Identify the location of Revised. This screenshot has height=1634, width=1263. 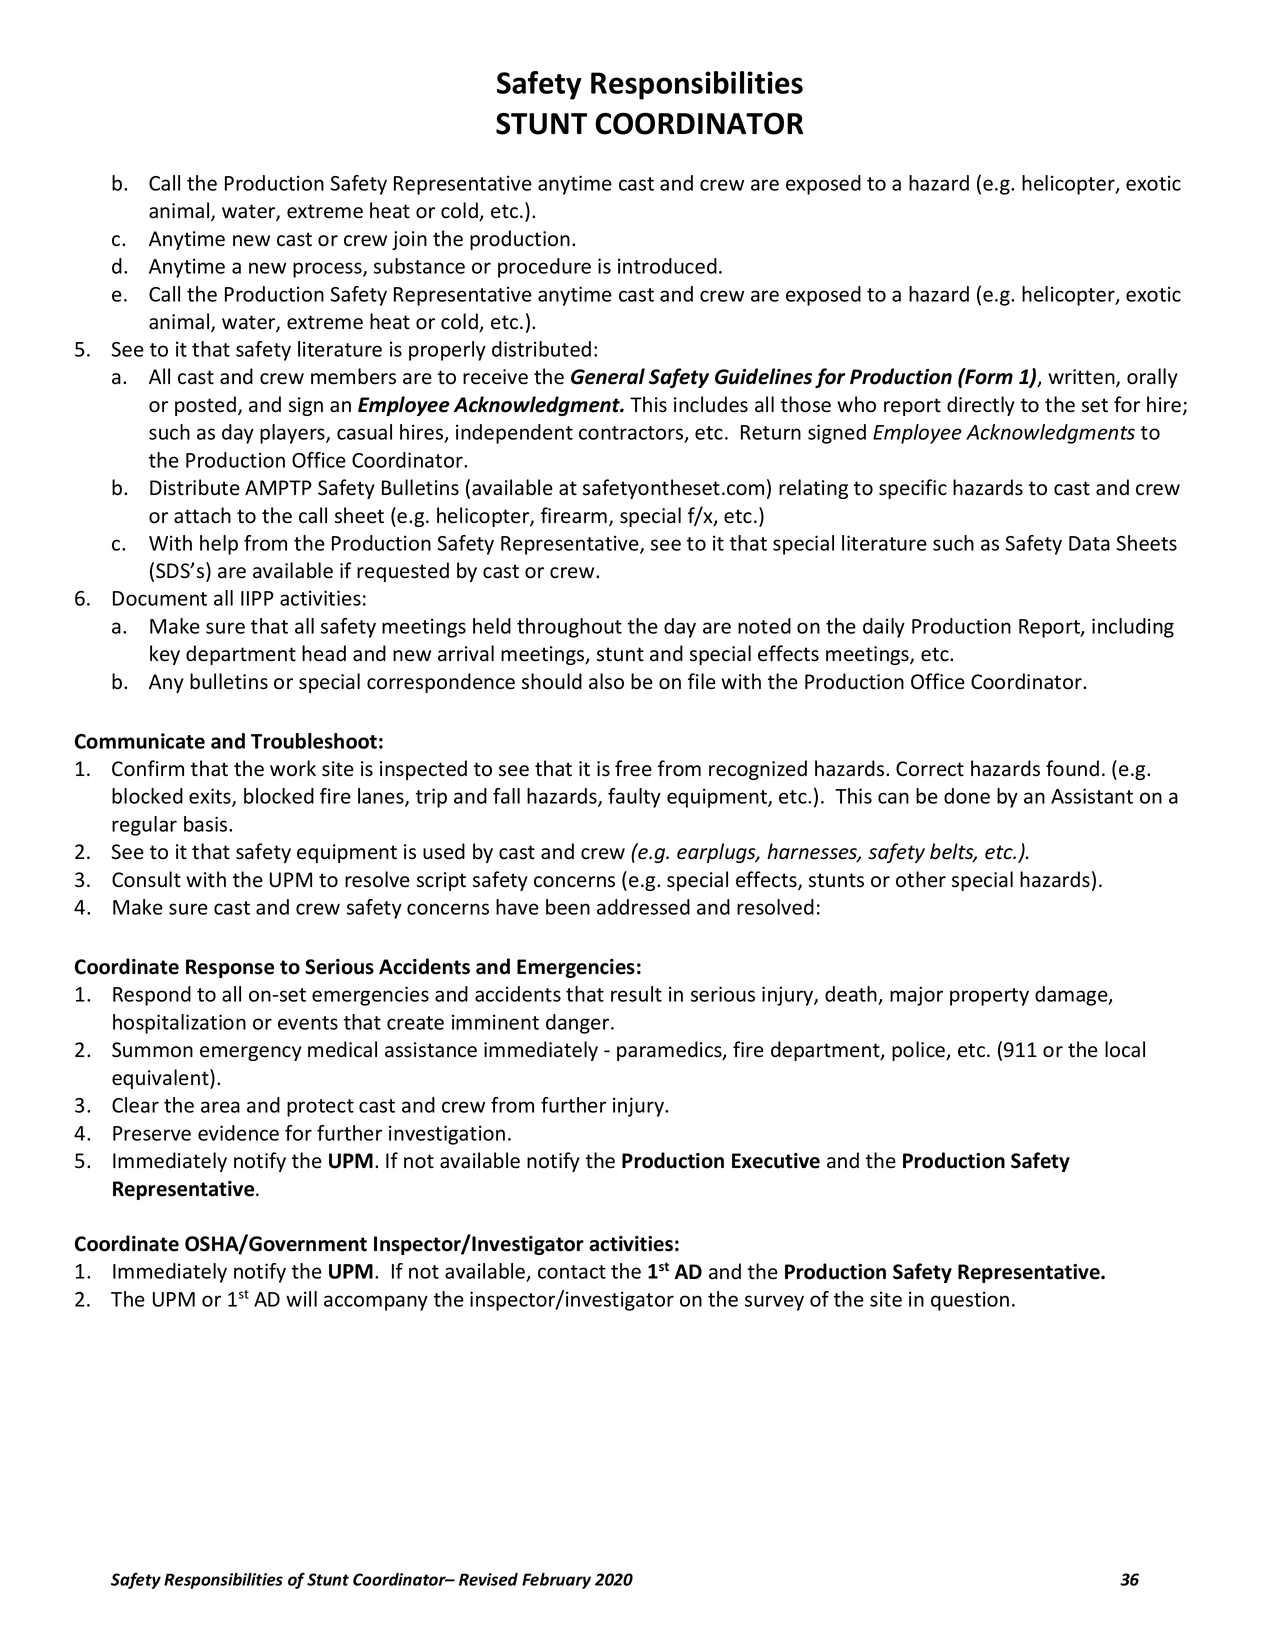
(488, 1579).
